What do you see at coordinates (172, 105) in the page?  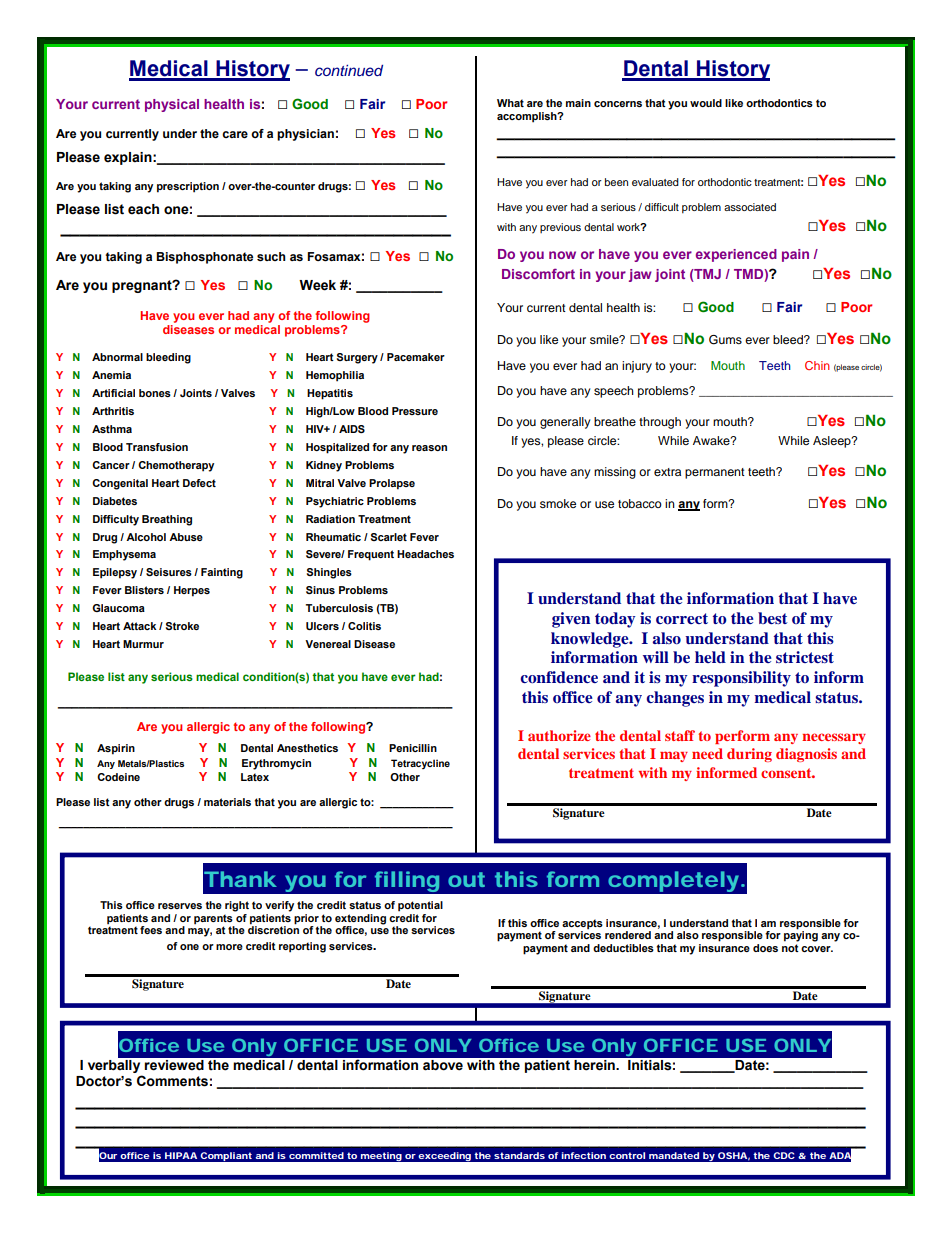 I see `physical` at bounding box center [172, 105].
